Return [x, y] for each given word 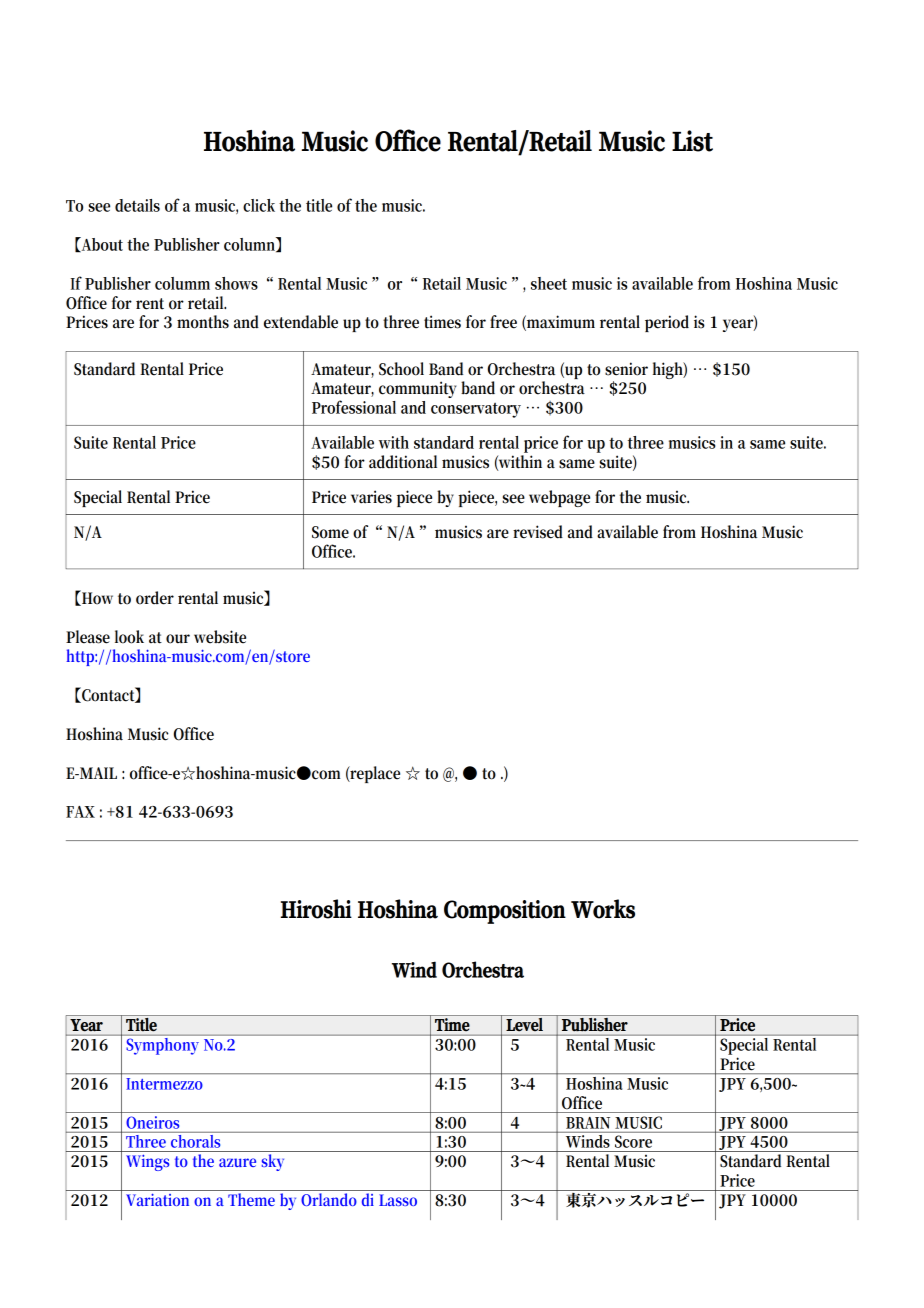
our [178, 639]
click [259, 205]
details [137, 205]
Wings [148, 1162]
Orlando [329, 1199]
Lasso [398, 1200]
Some [330, 532]
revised [538, 532]
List [692, 141]
